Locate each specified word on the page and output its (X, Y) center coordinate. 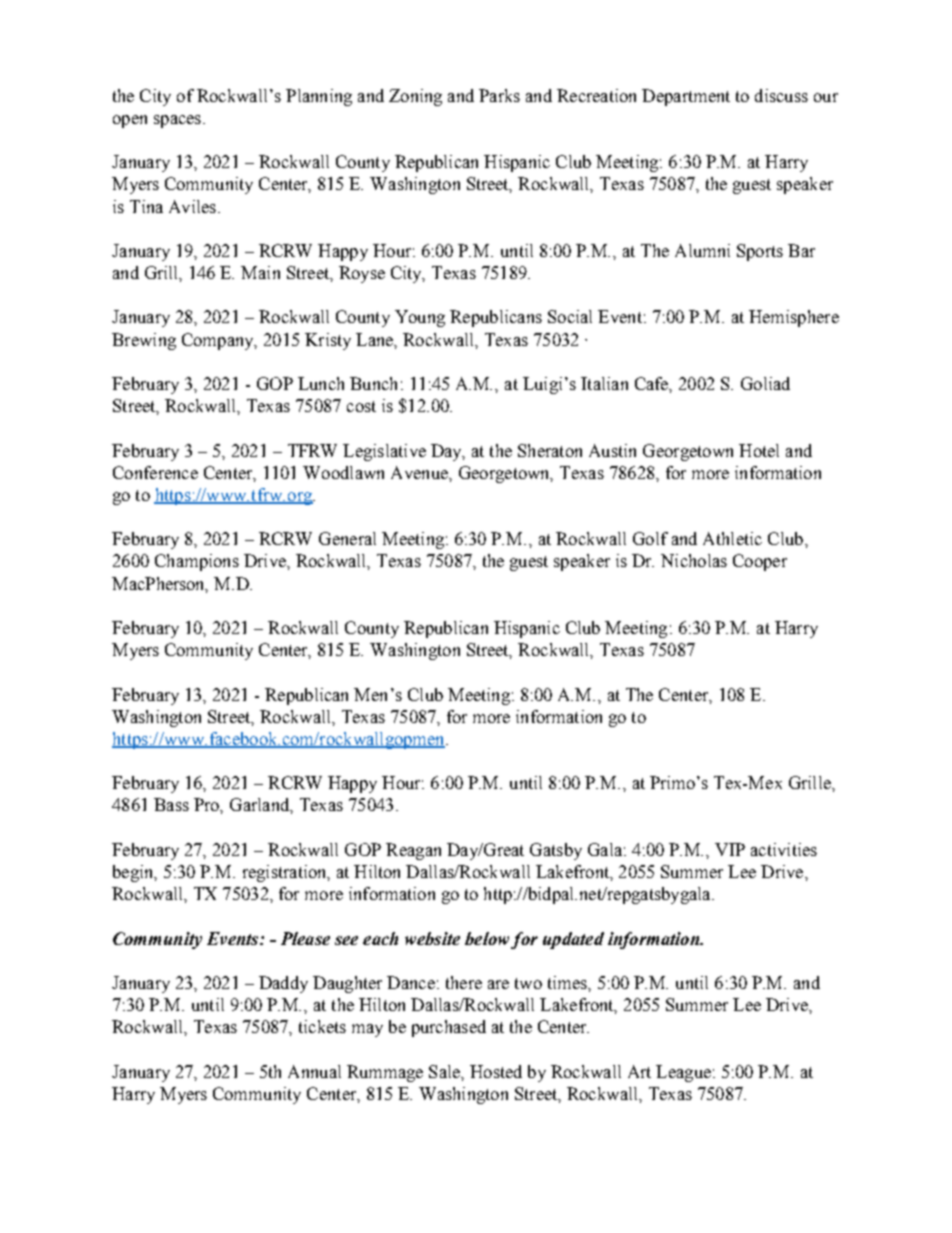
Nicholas (694, 560)
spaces (177, 121)
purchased (449, 1028)
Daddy (283, 984)
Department (686, 97)
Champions (197, 562)
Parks (499, 95)
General (347, 538)
